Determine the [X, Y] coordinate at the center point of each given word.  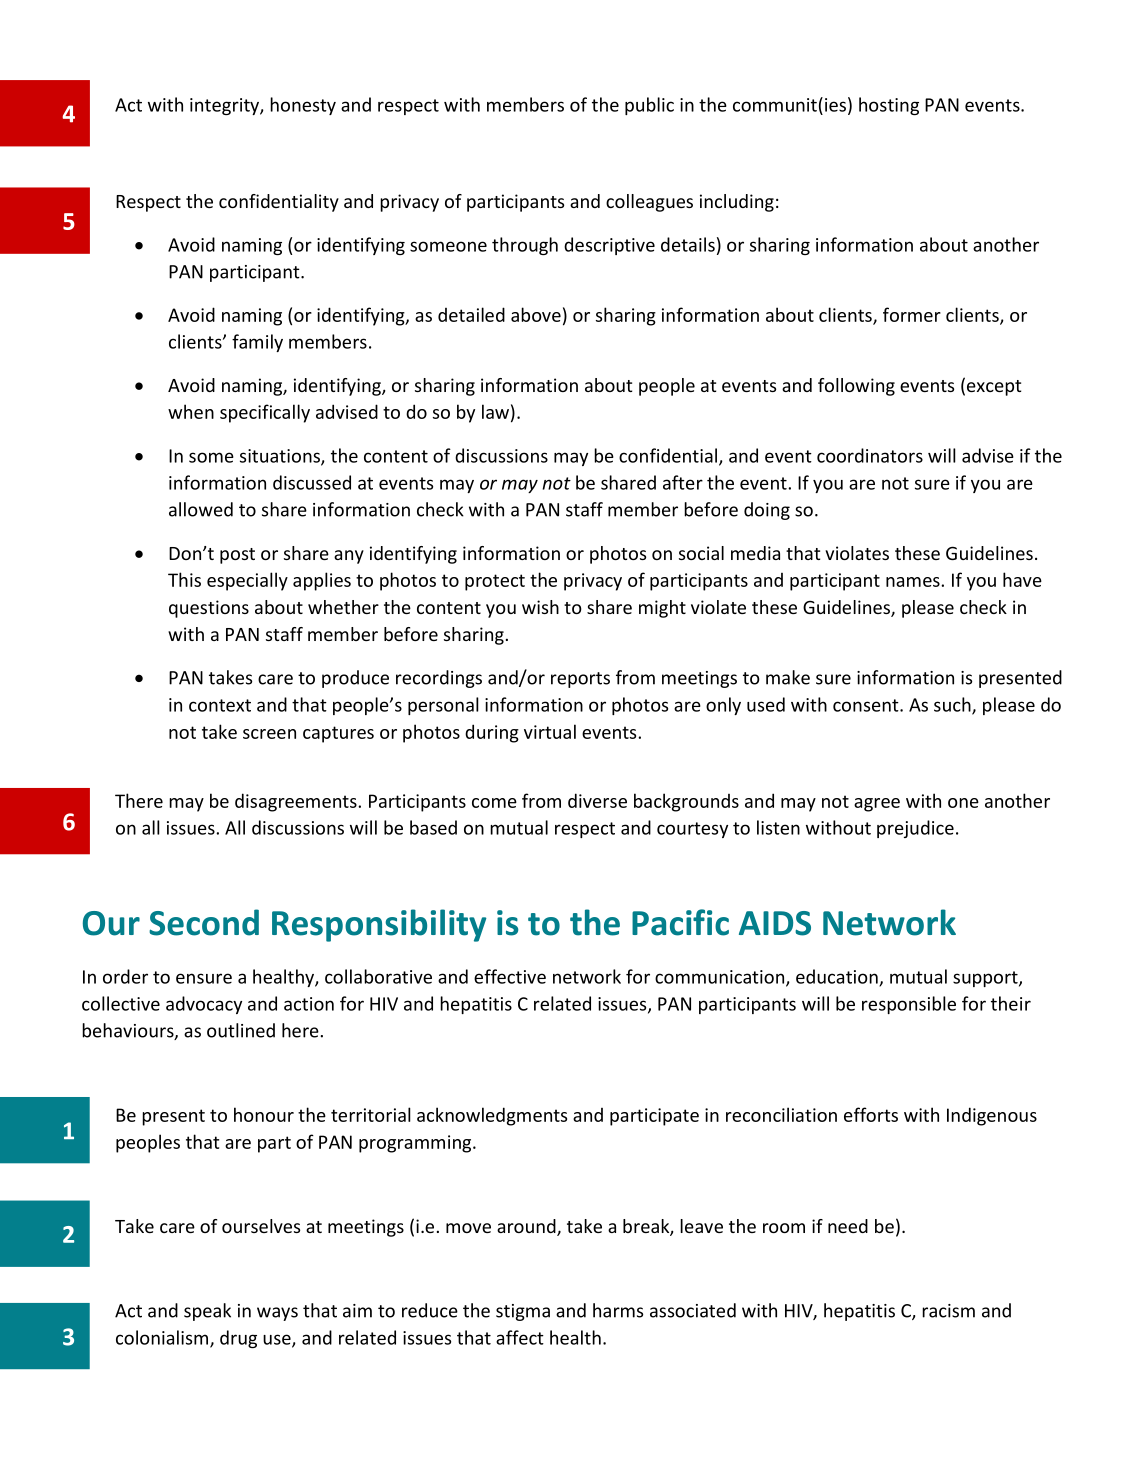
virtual [550, 731]
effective [510, 976]
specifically [265, 413]
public [649, 106]
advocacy [204, 1005]
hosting [889, 106]
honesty [303, 106]
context [220, 705]
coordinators [870, 455]
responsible [909, 1005]
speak [207, 1312]
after [683, 482]
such [953, 705]
